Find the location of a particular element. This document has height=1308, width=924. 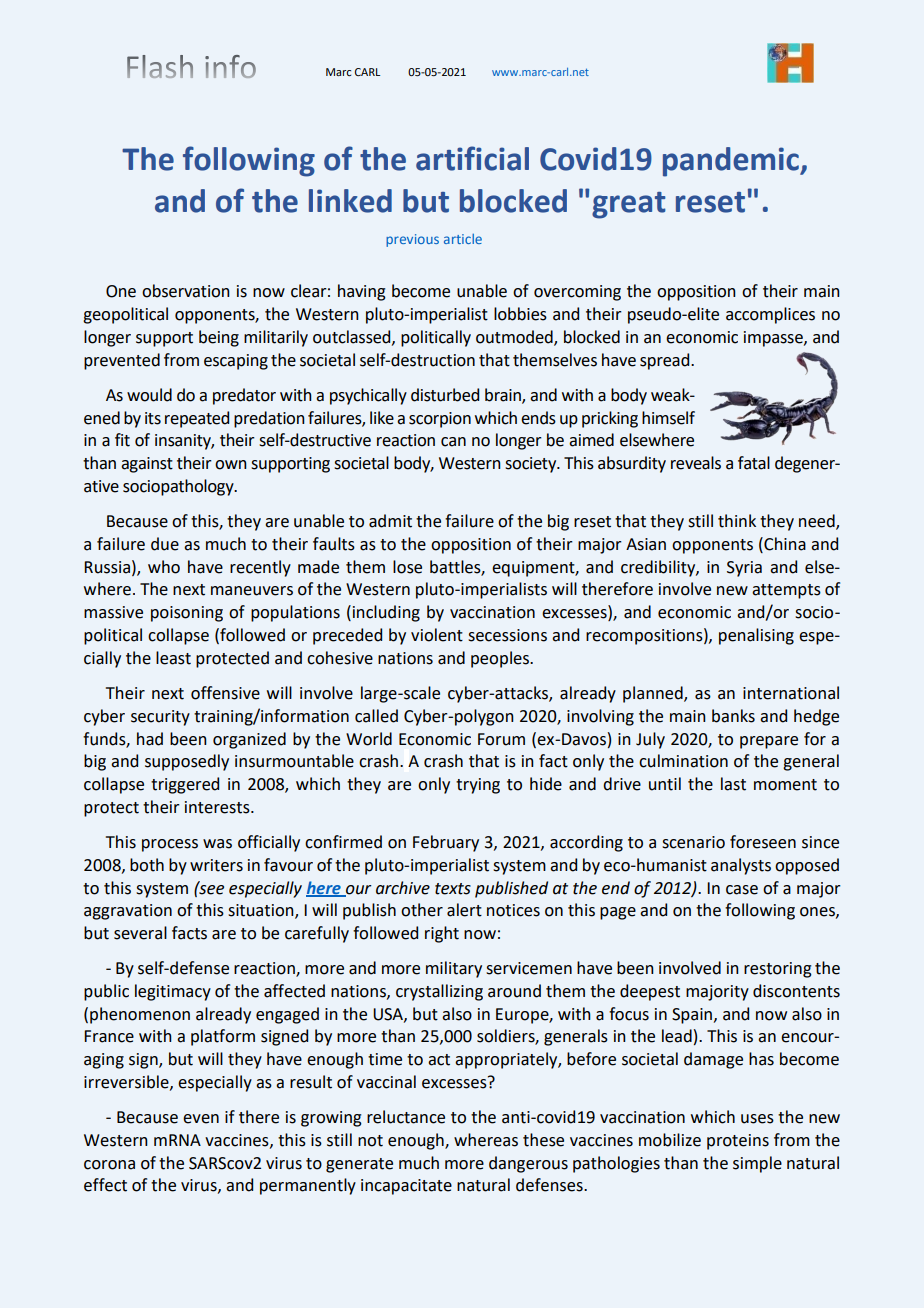

observation is located at coordinates (186, 291).
